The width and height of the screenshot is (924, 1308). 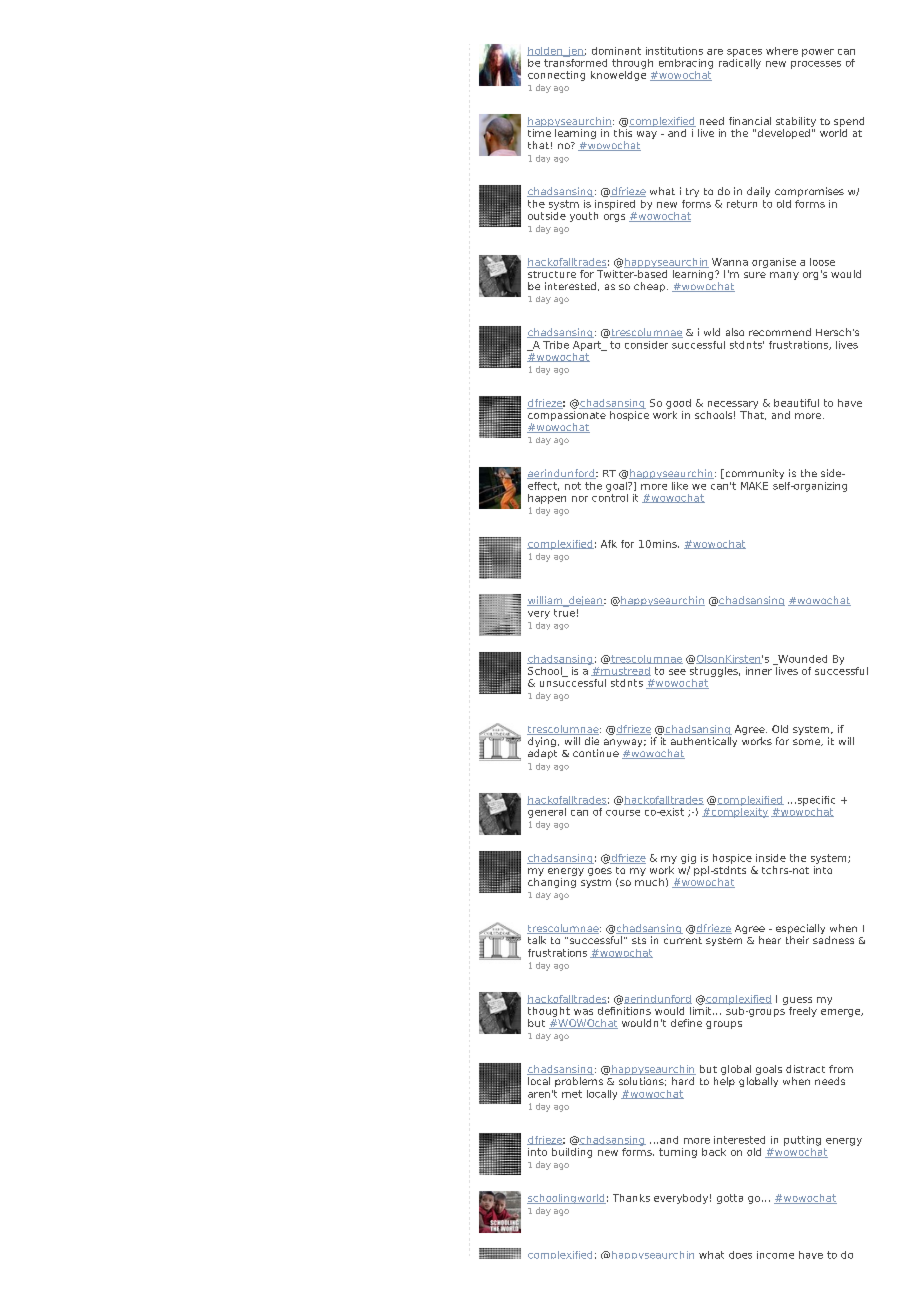 I want to click on transformed, so click(x=575, y=61).
